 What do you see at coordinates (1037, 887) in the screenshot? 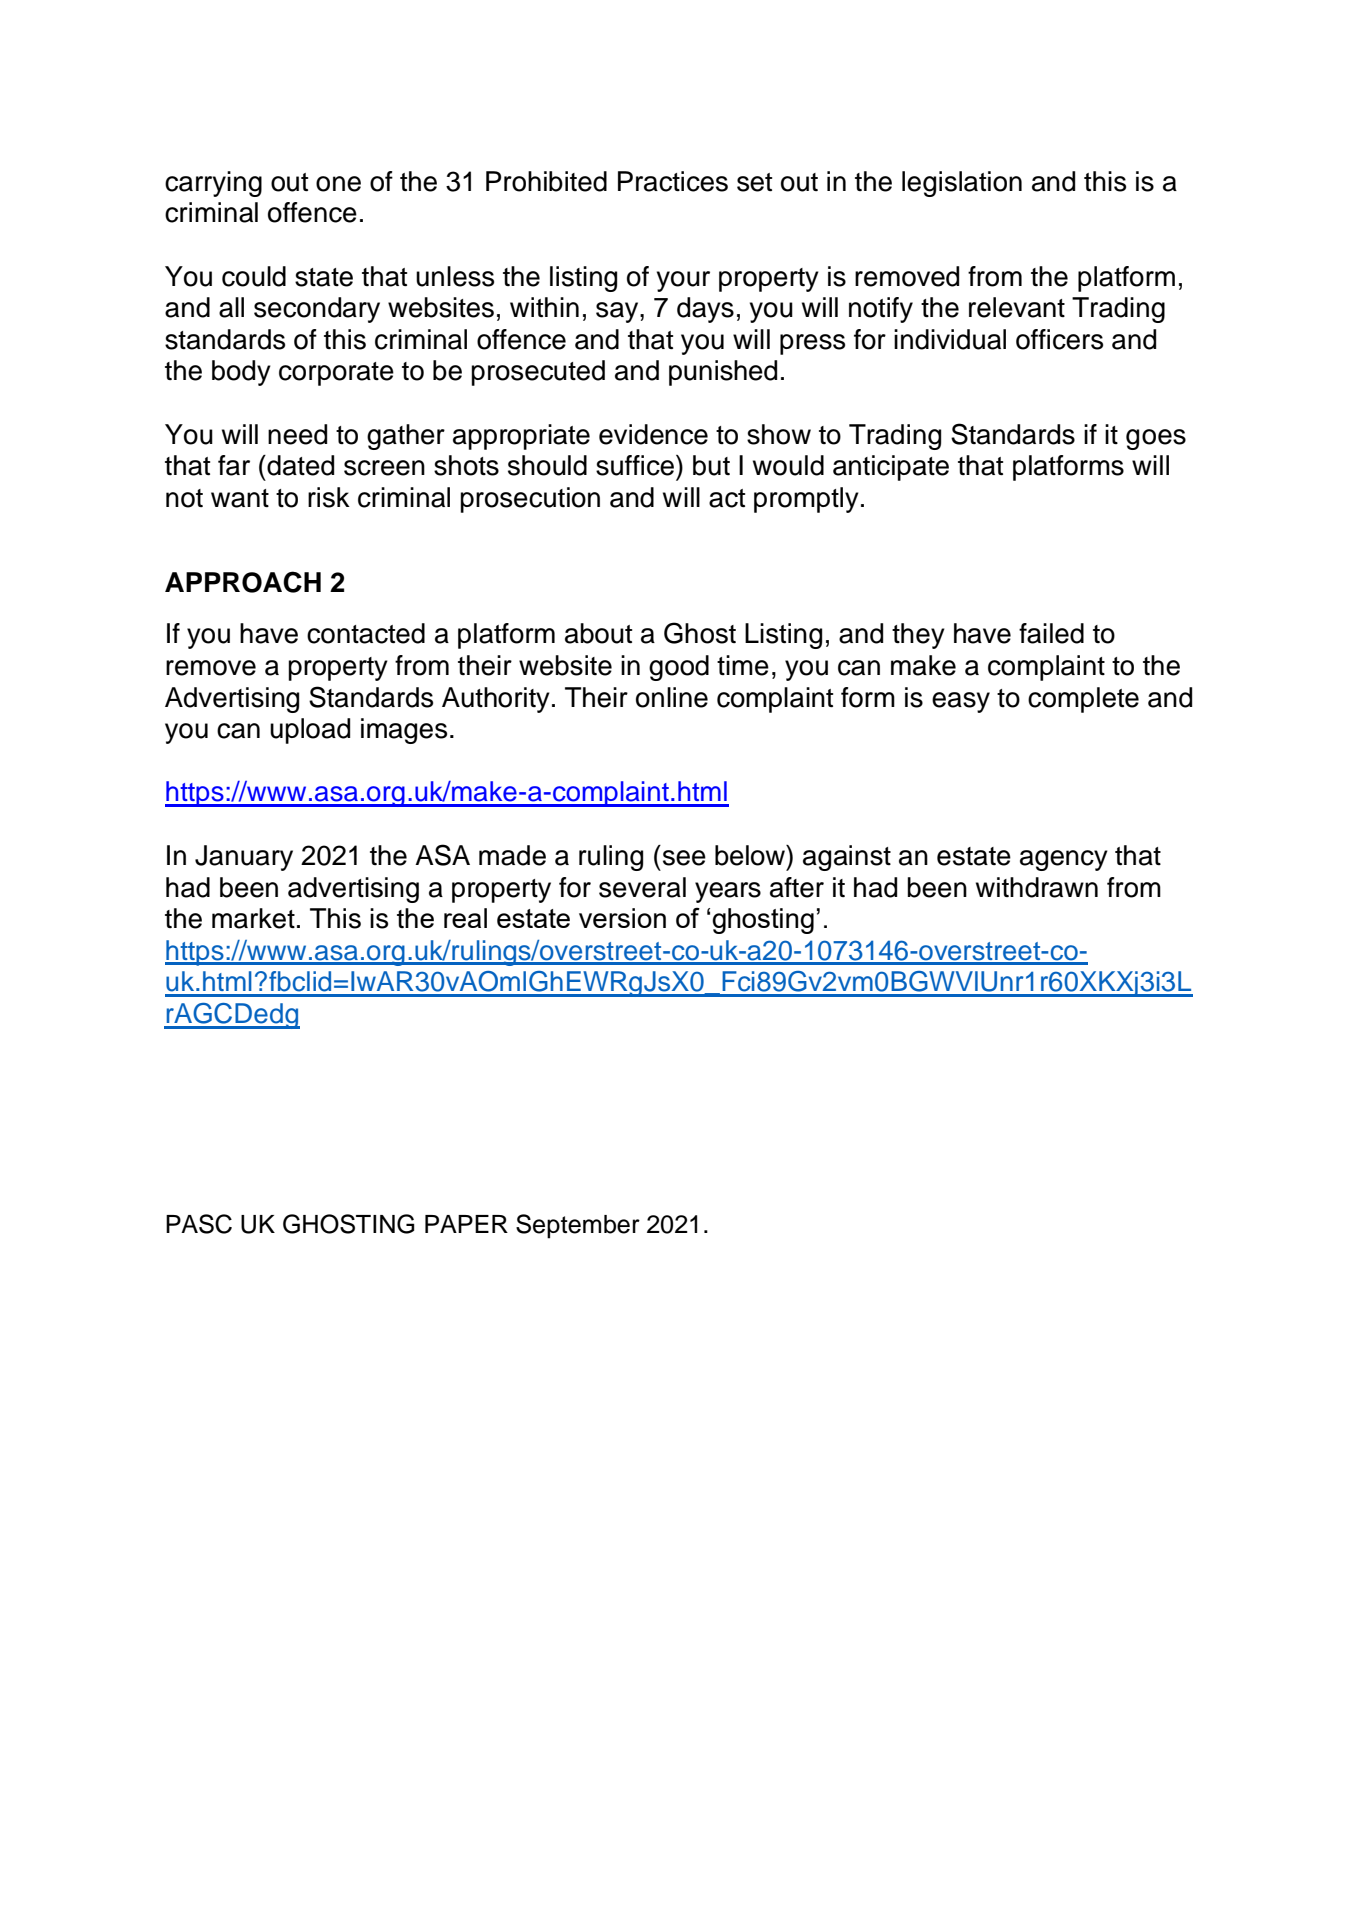
I see `withdrawn` at bounding box center [1037, 887].
